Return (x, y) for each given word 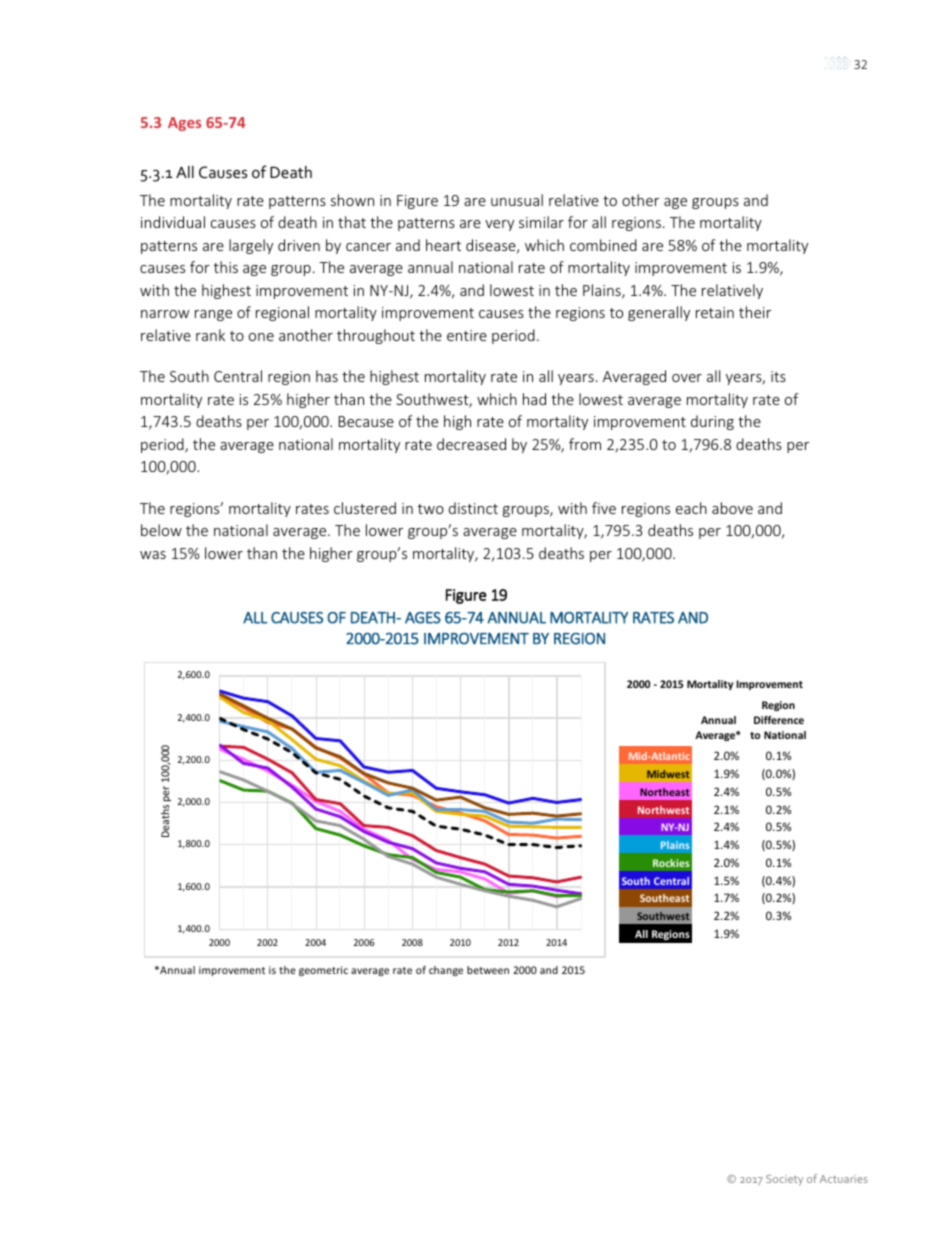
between (488, 970)
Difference (779, 720)
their (755, 312)
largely (251, 246)
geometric (323, 971)
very (499, 225)
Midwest (668, 774)
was (153, 555)
